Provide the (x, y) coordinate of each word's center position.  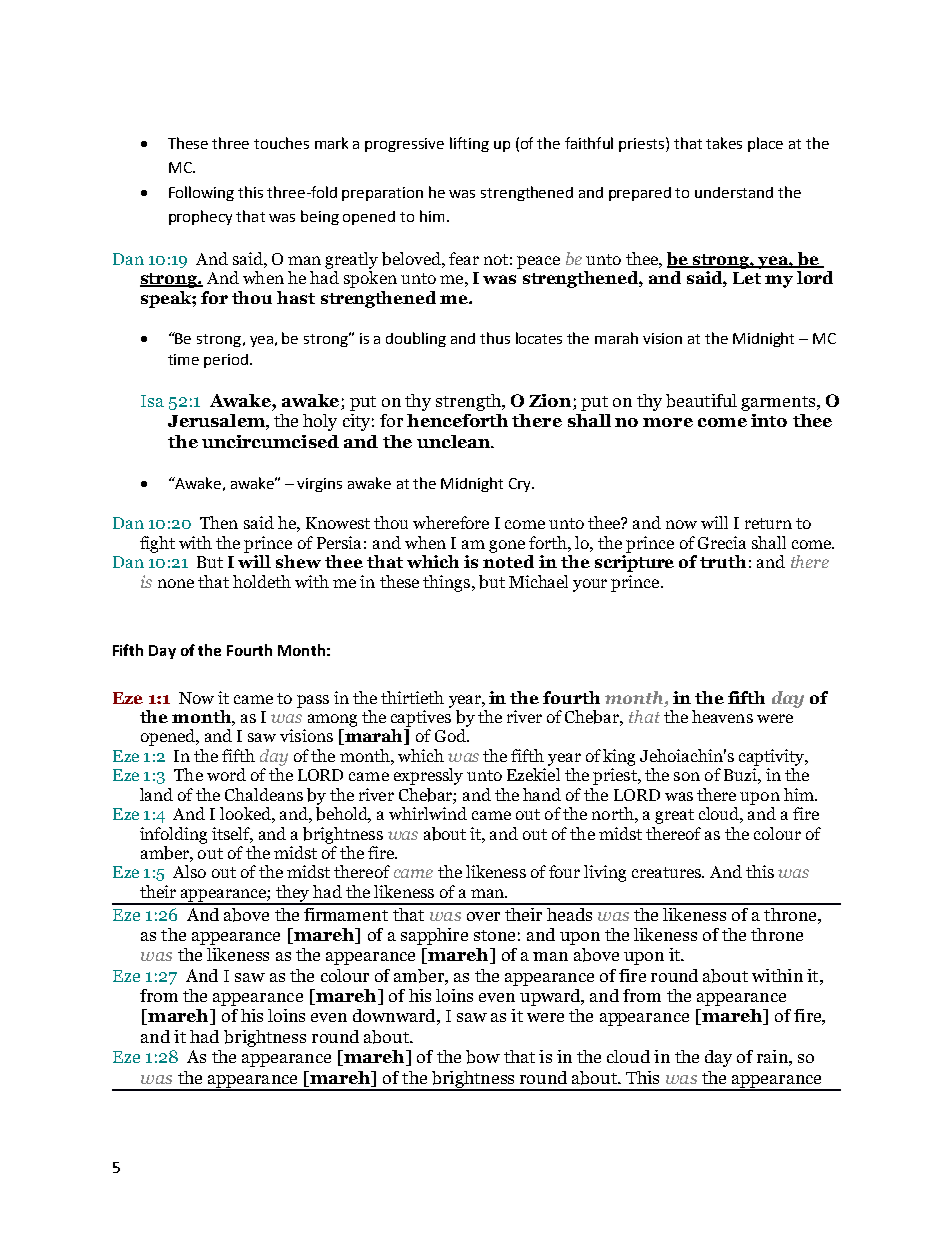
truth (723, 561)
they (293, 894)
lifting (469, 144)
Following (201, 193)
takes (724, 143)
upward (551, 997)
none (176, 583)
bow (483, 1057)
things (448, 583)
